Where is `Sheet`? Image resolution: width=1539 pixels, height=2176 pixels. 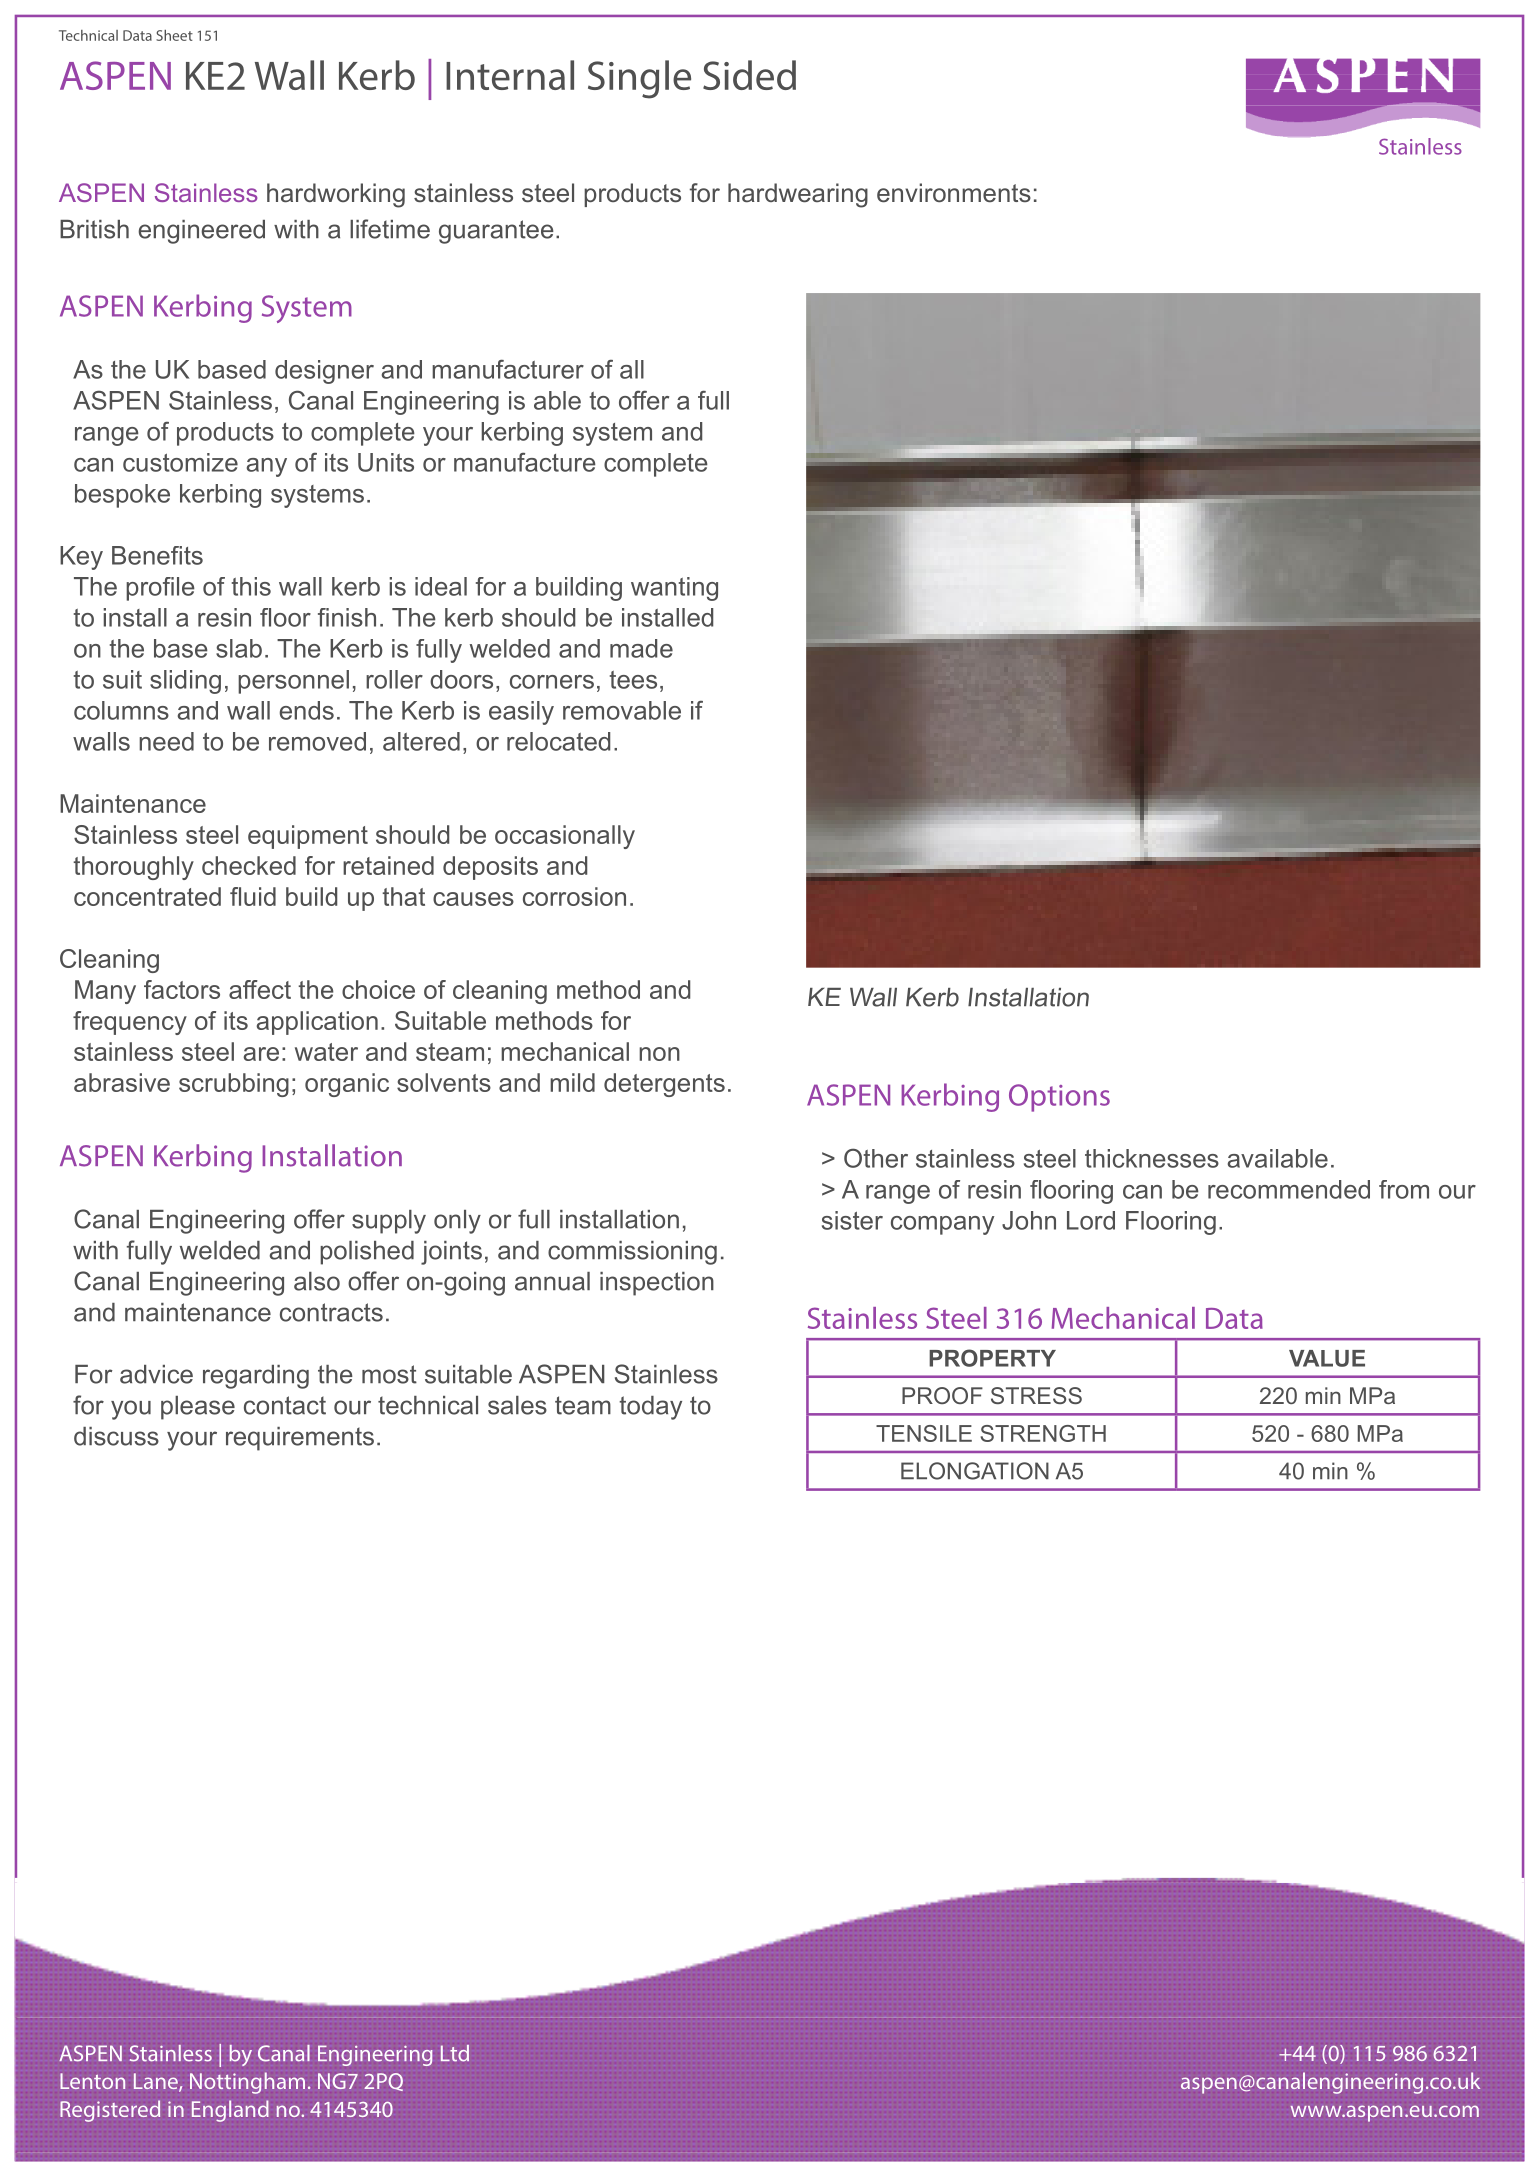 Sheet is located at coordinates (174, 35).
